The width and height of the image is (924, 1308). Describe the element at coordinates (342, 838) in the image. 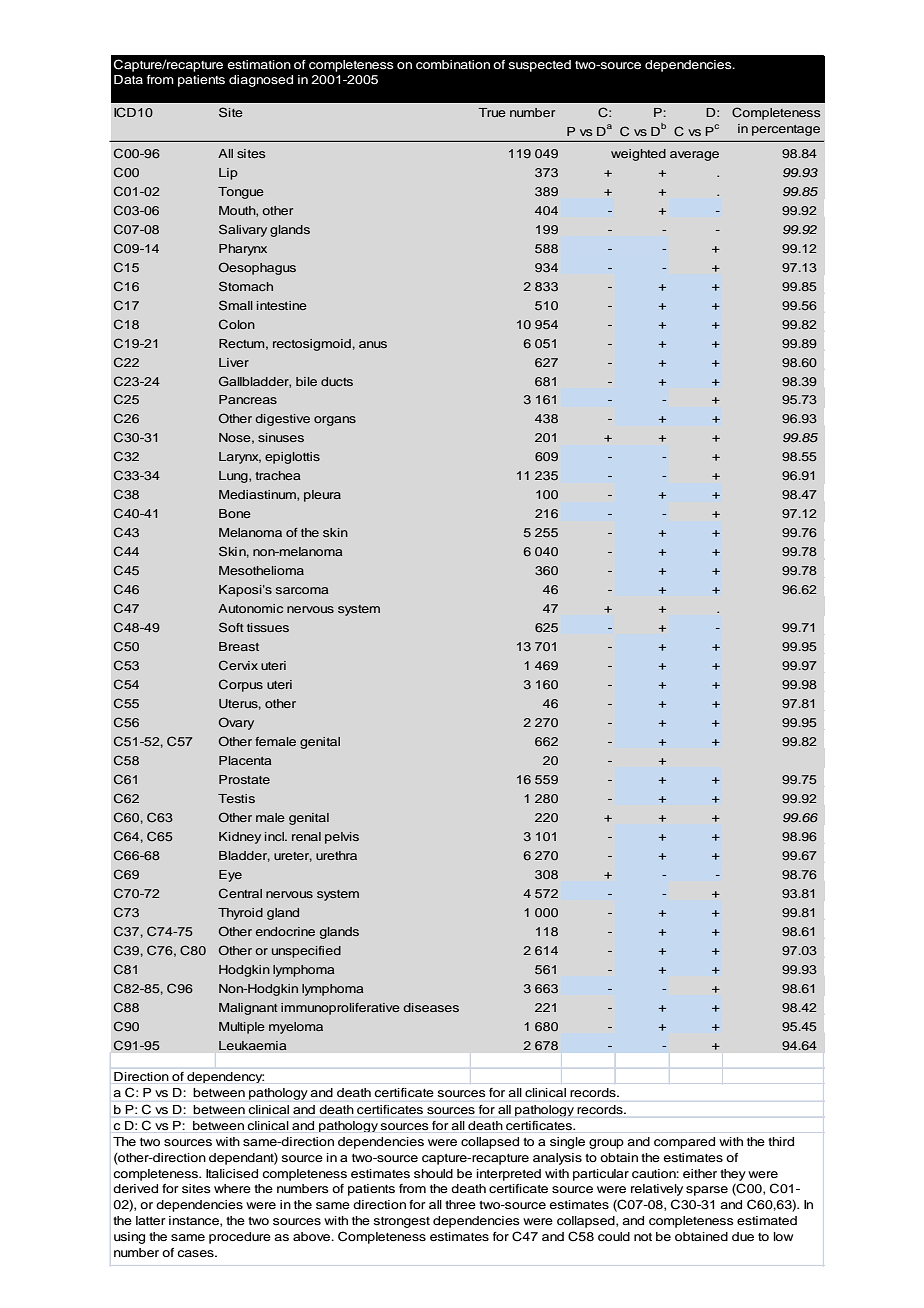

I see `pelvis` at that location.
